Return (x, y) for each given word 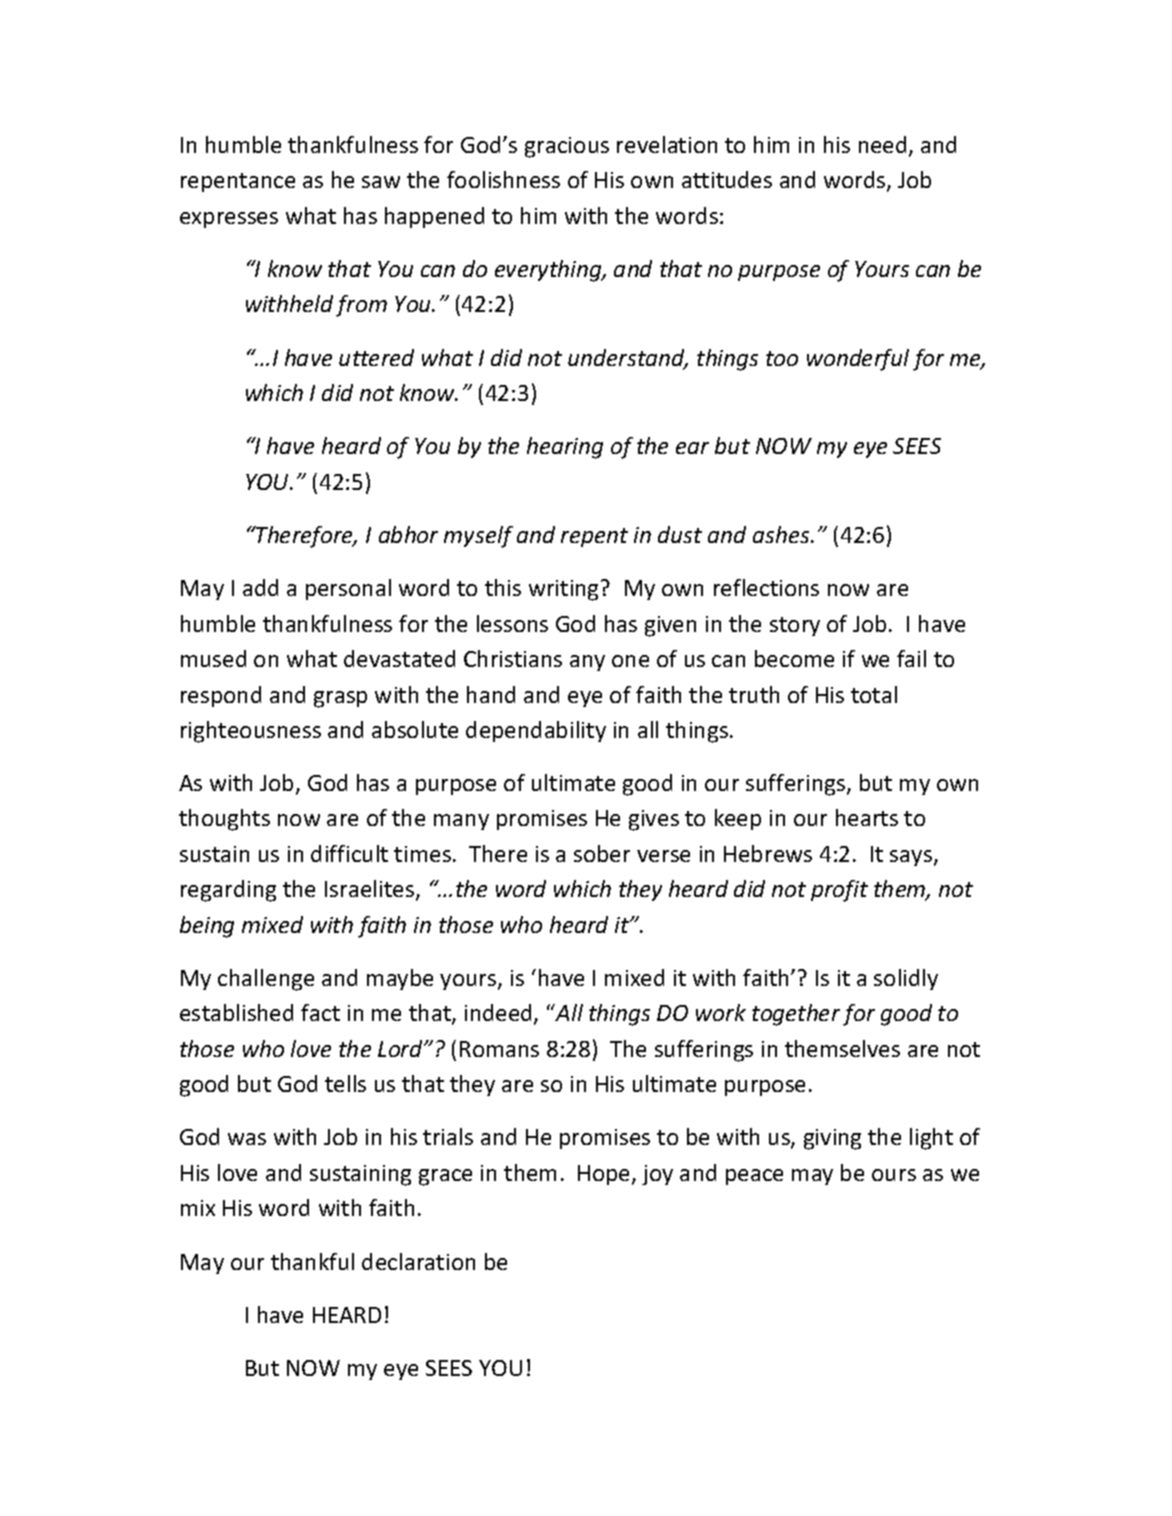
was (247, 1139)
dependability (536, 731)
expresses (229, 220)
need (882, 144)
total (874, 694)
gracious (567, 147)
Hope (605, 1175)
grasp (340, 699)
